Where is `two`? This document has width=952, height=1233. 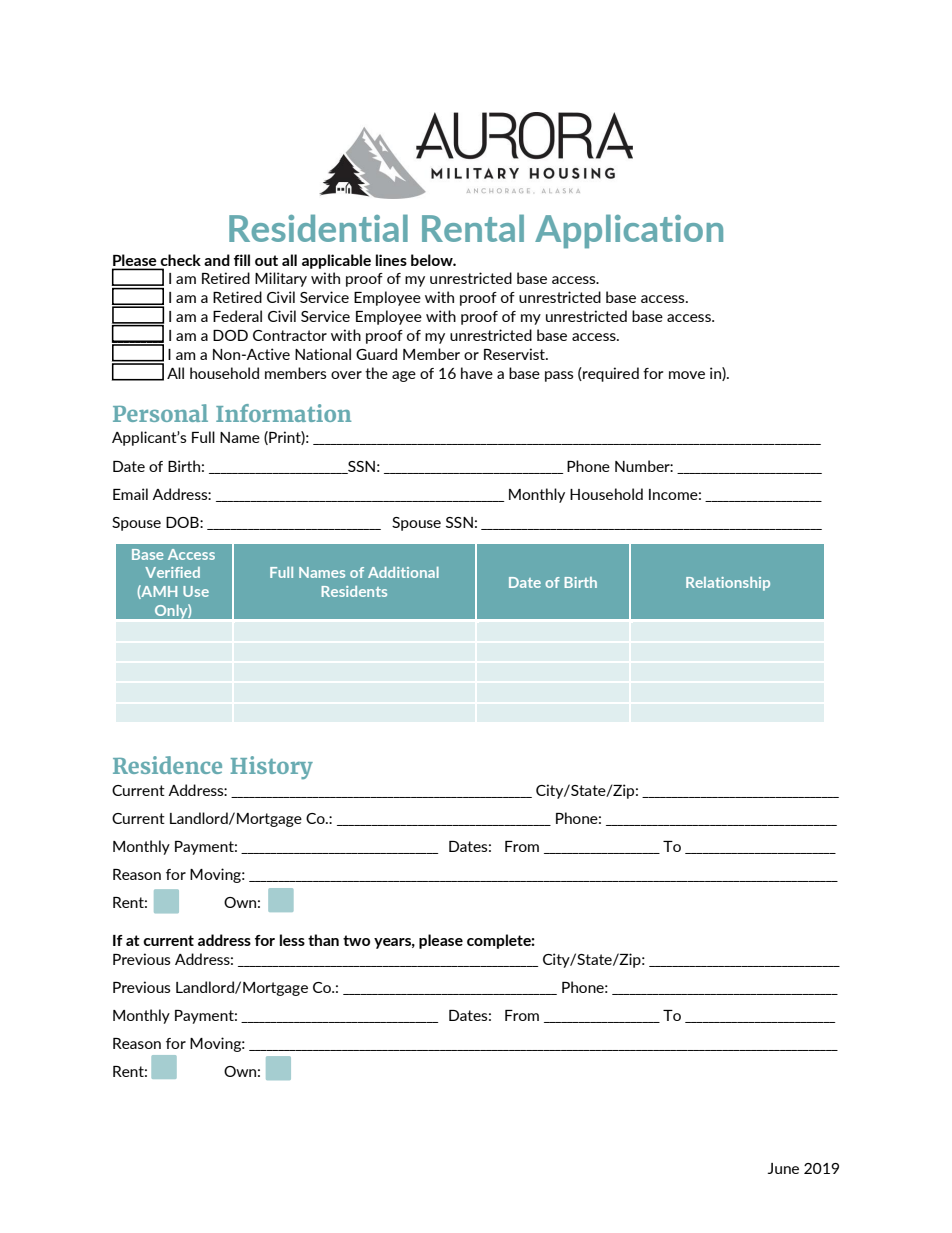
two is located at coordinates (356, 940).
